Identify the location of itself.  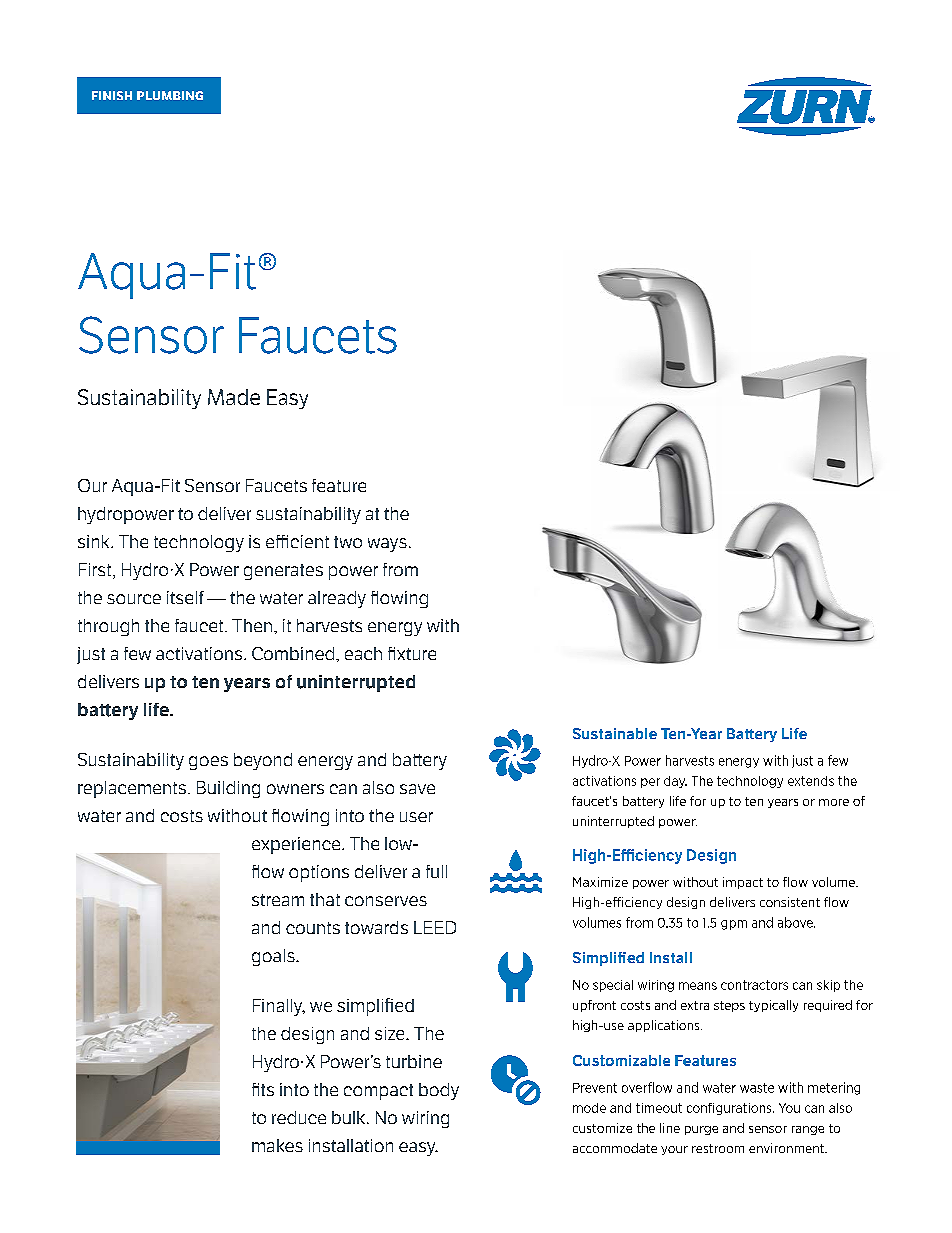
(185, 597).
